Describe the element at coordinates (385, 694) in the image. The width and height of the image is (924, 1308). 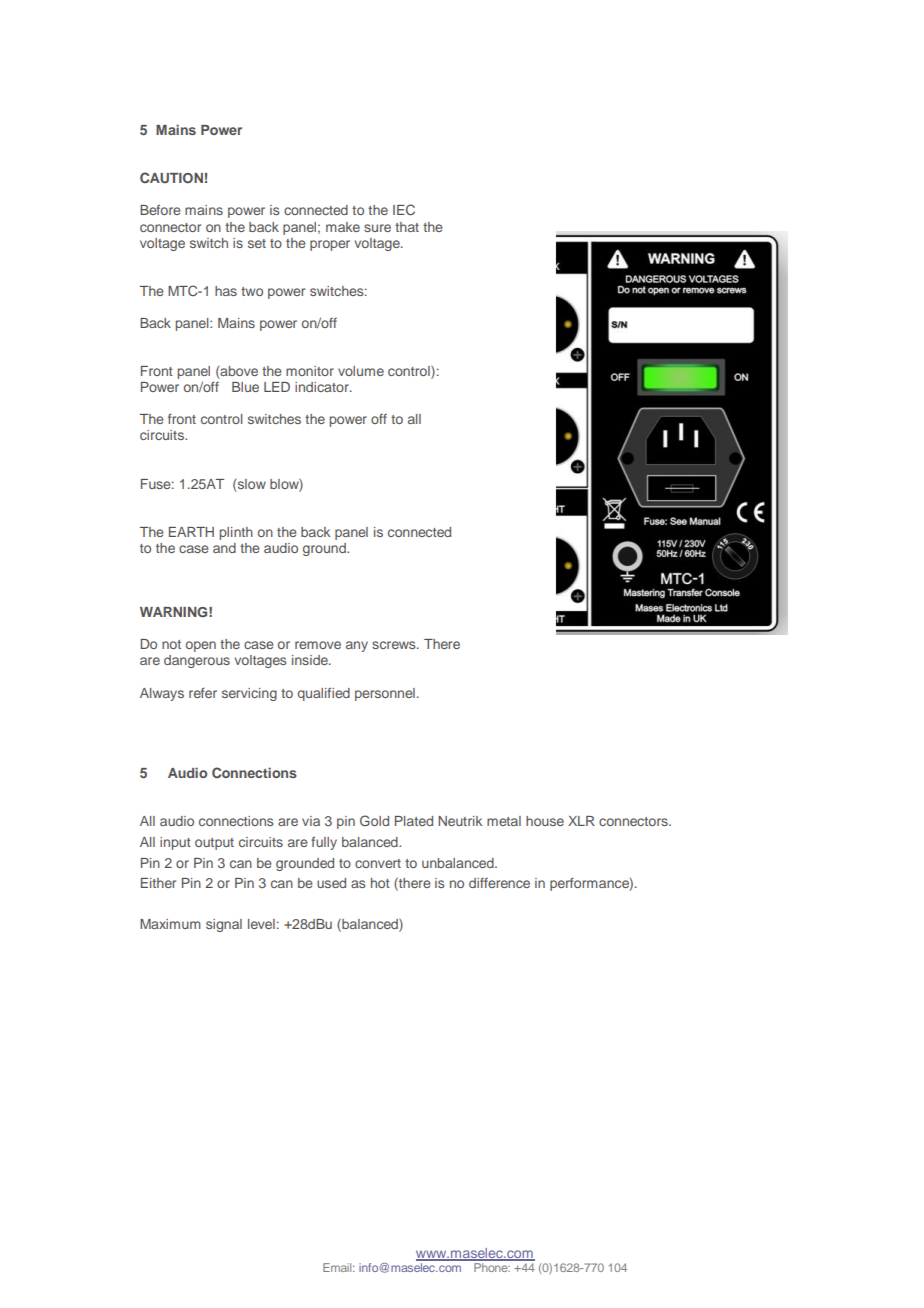
I see `personnel` at that location.
